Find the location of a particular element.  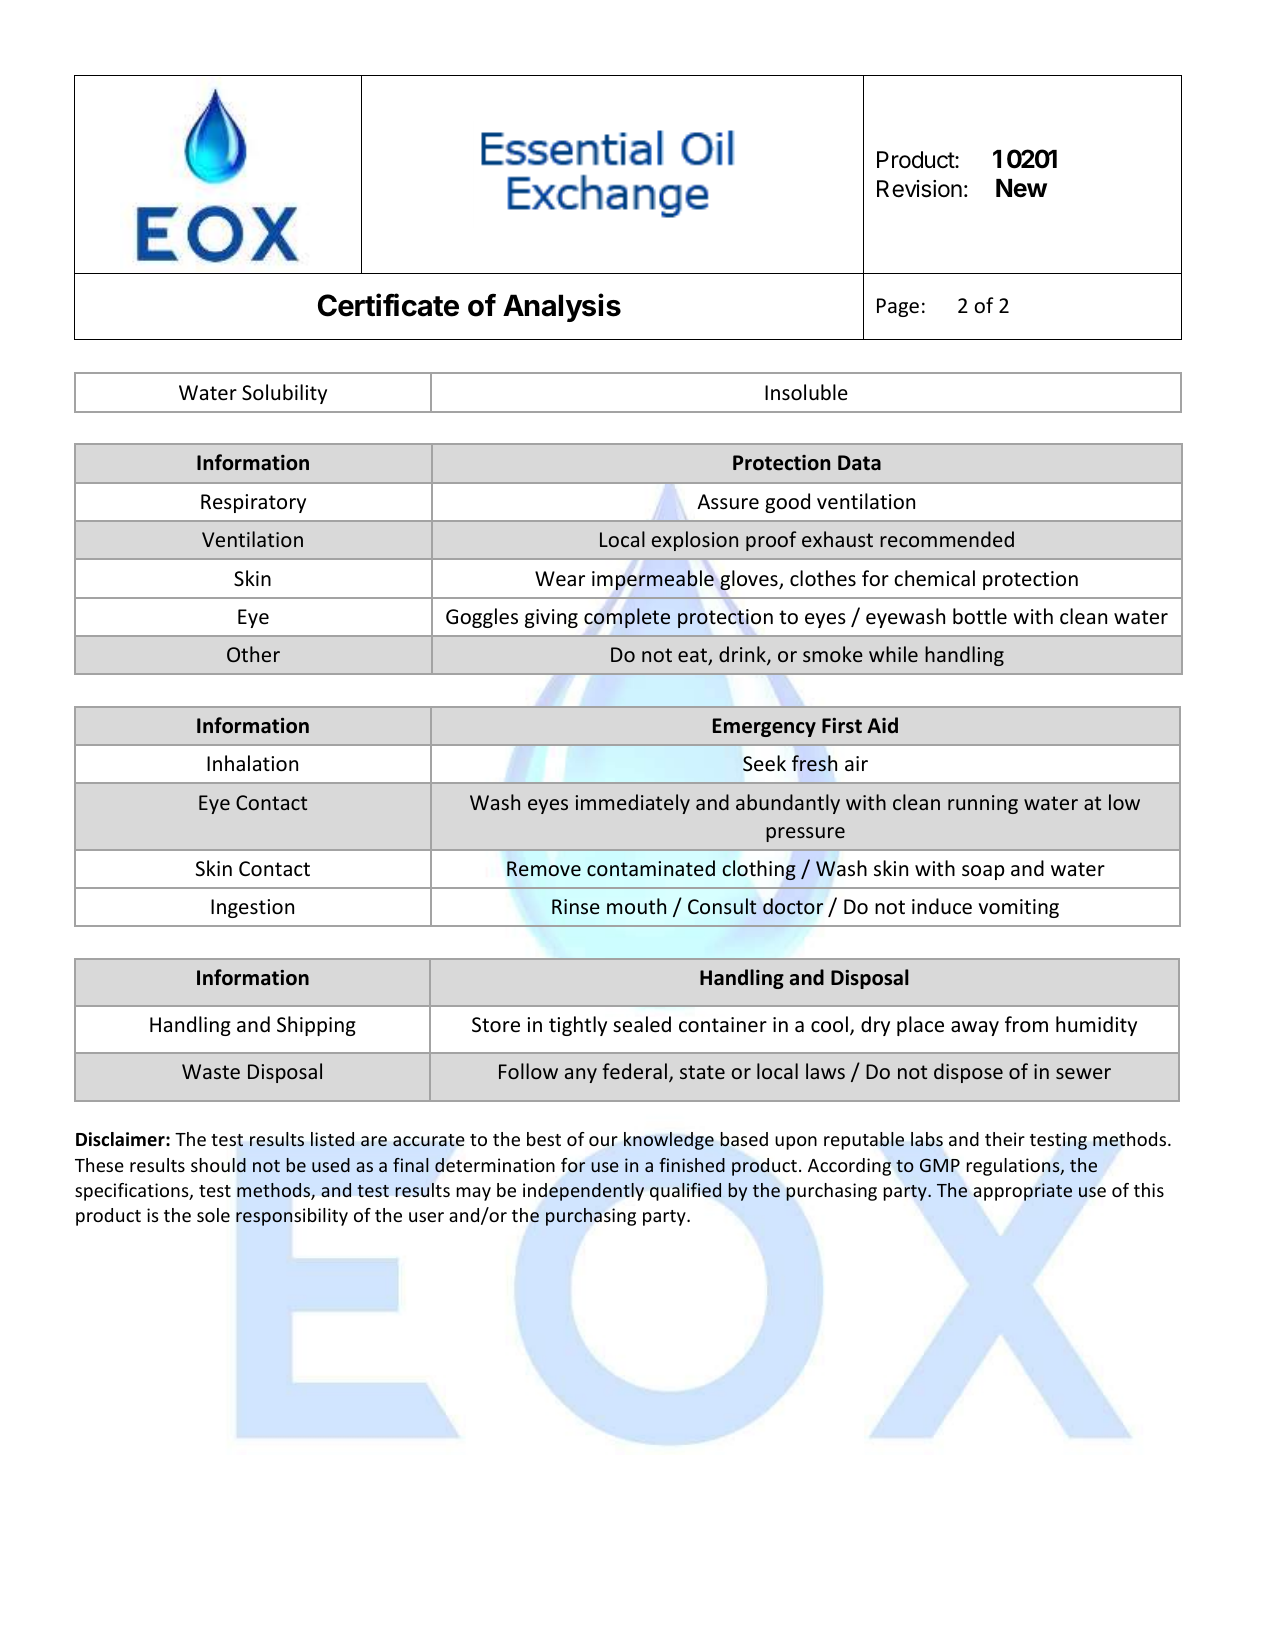

recommended is located at coordinates (947, 539).
